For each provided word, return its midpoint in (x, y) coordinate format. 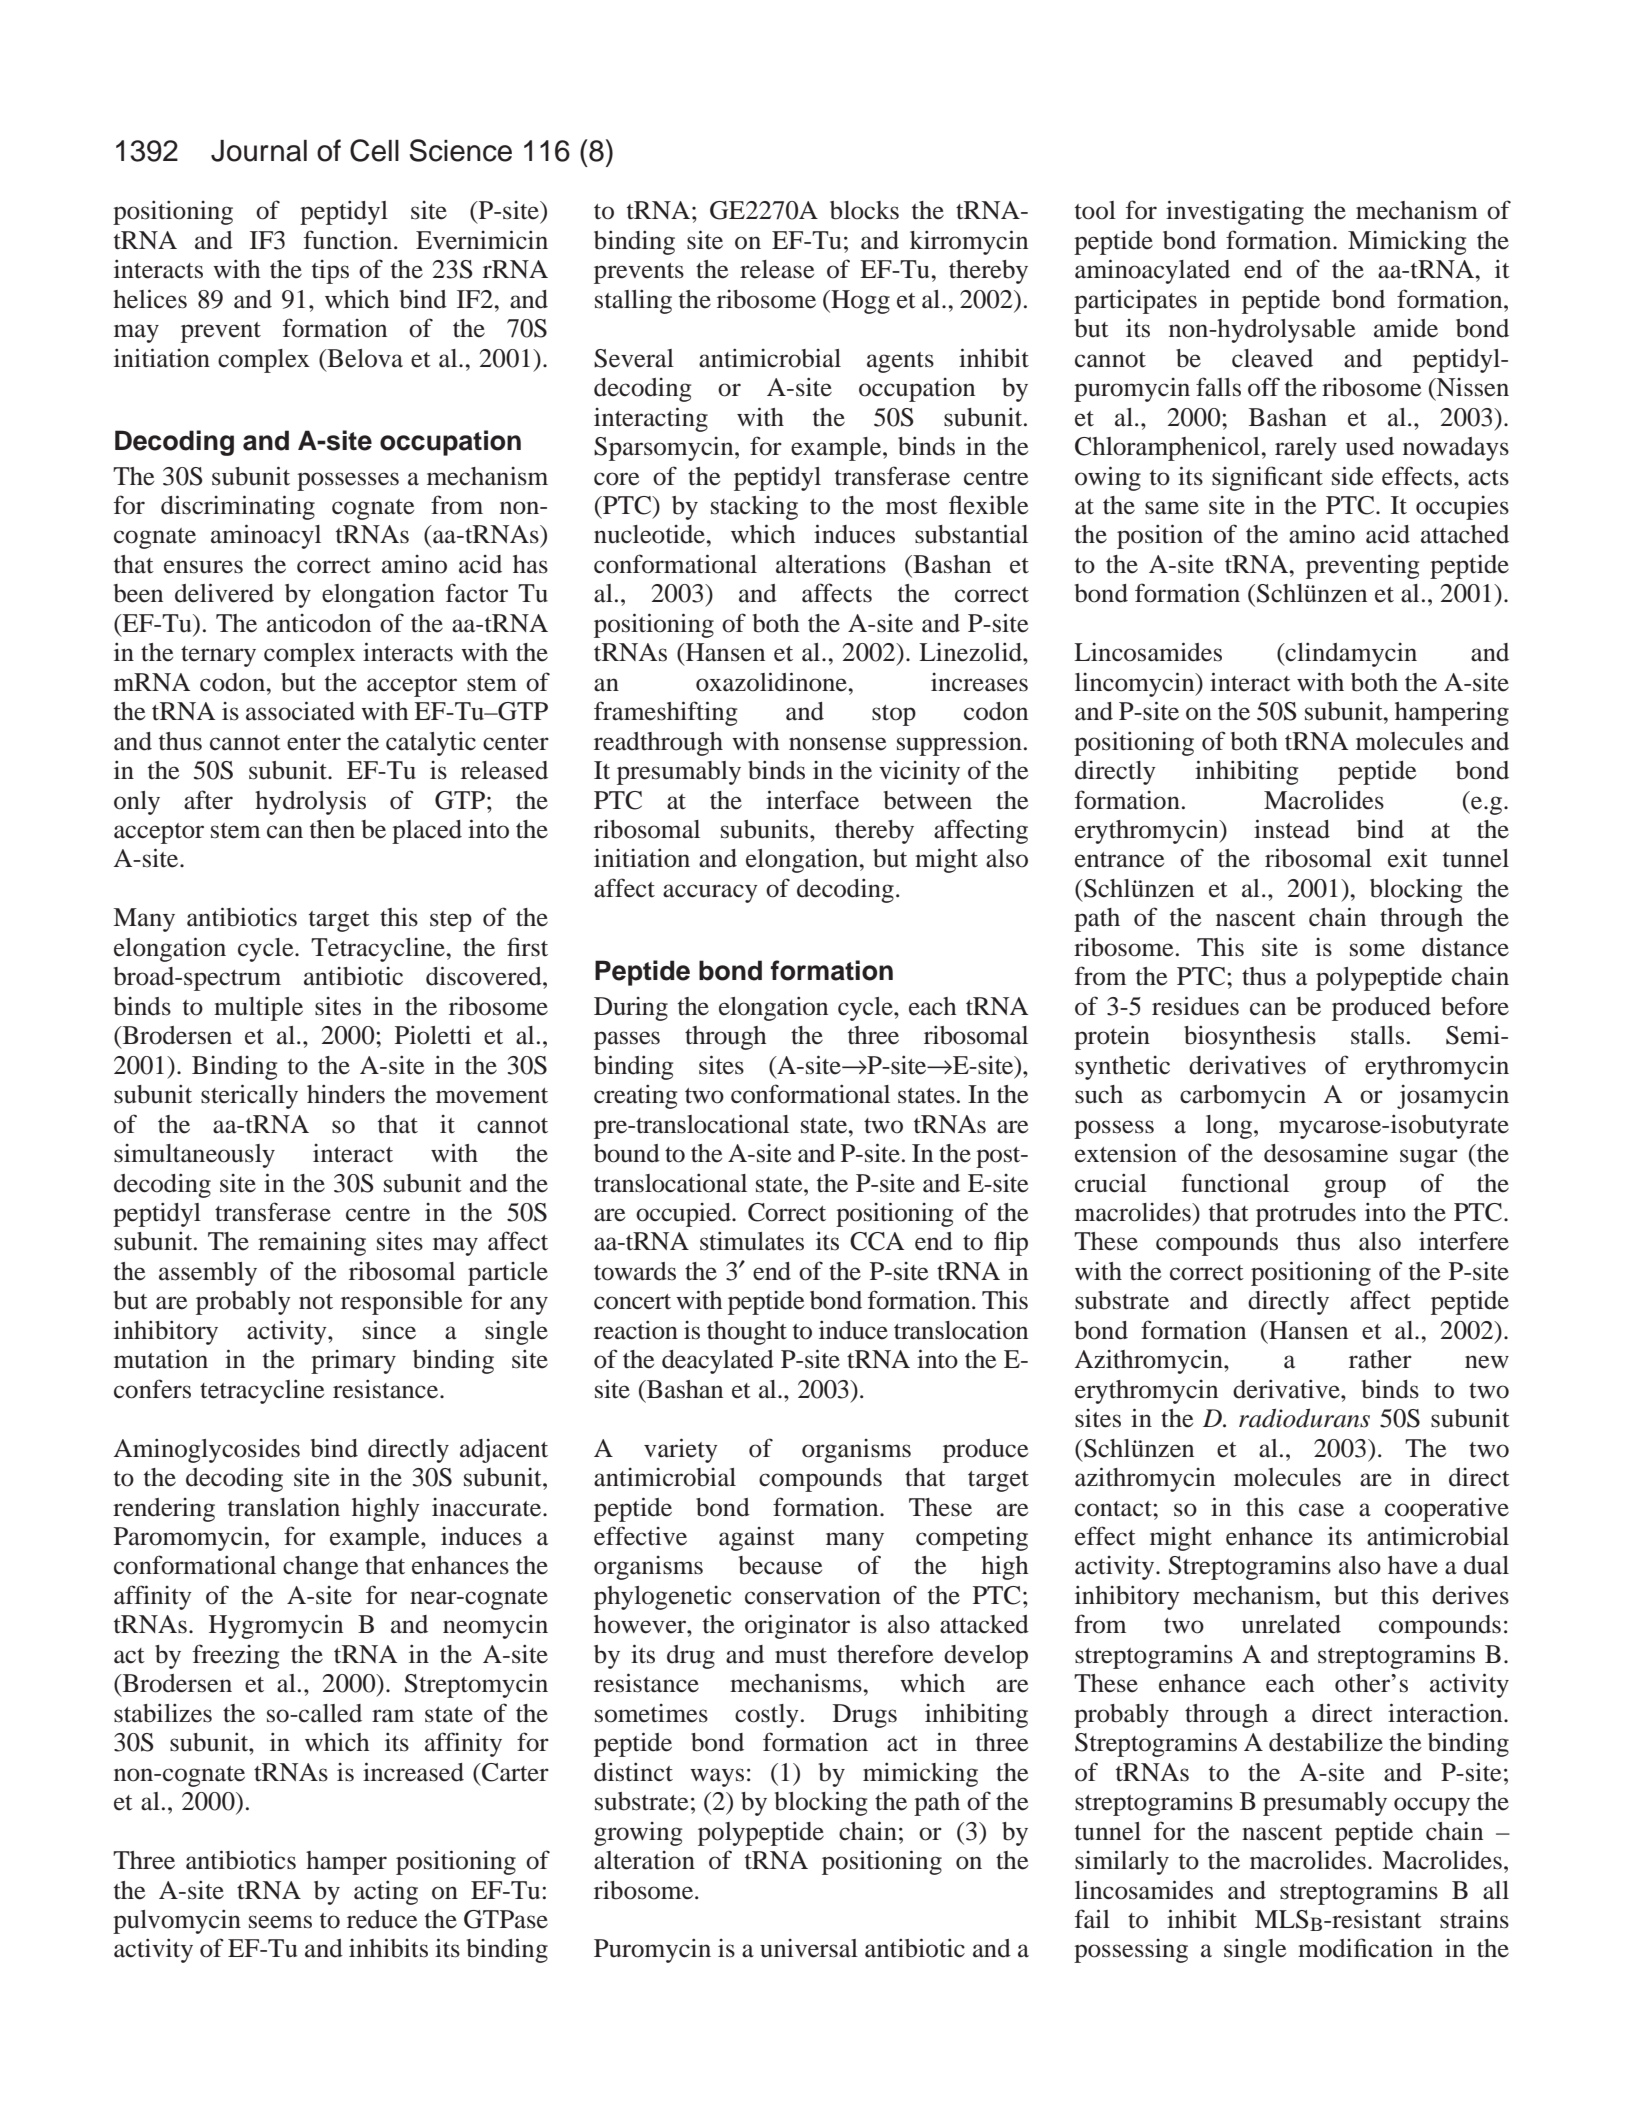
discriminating (238, 507)
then (332, 829)
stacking (754, 508)
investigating (1235, 212)
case (1321, 1510)
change (320, 1568)
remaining (312, 1244)
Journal (259, 151)
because (780, 1565)
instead (1292, 829)
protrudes (1306, 1215)
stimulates (752, 1241)
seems (280, 1922)
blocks (864, 210)
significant (1267, 478)
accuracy (710, 893)
